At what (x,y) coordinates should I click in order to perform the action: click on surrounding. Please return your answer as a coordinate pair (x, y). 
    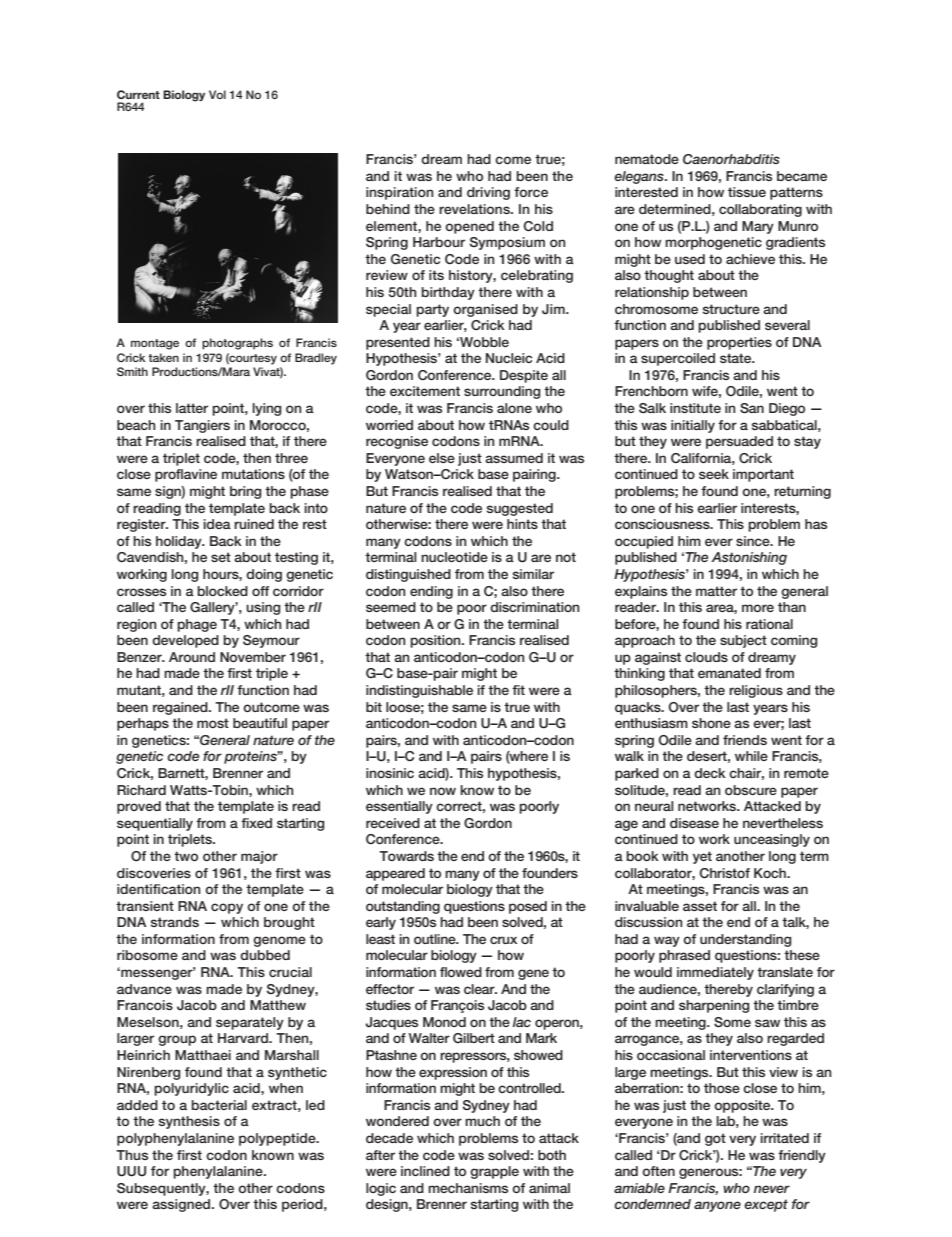
    Looking at the image, I should click on (502, 392).
